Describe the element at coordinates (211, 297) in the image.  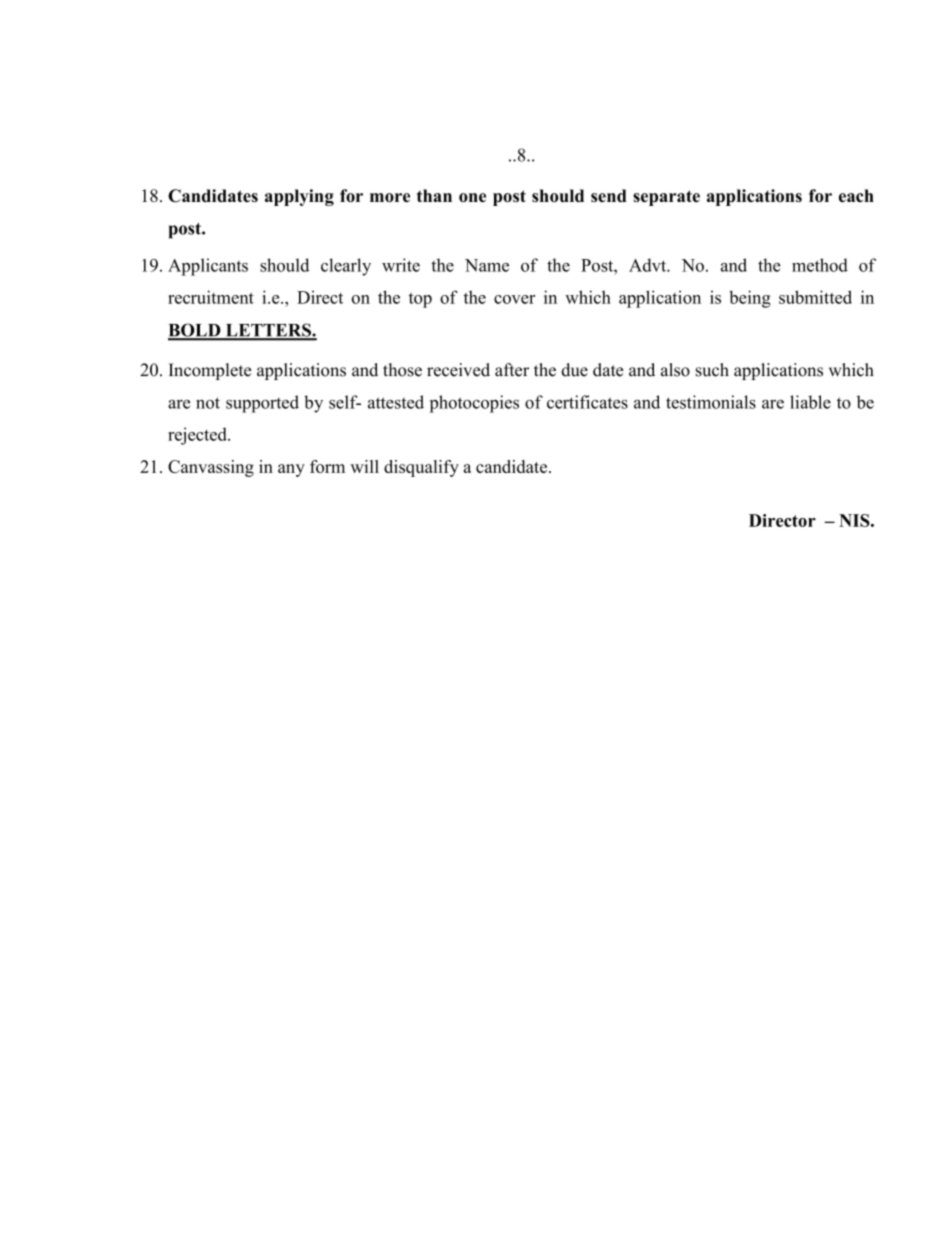
I see `recruitment` at that location.
